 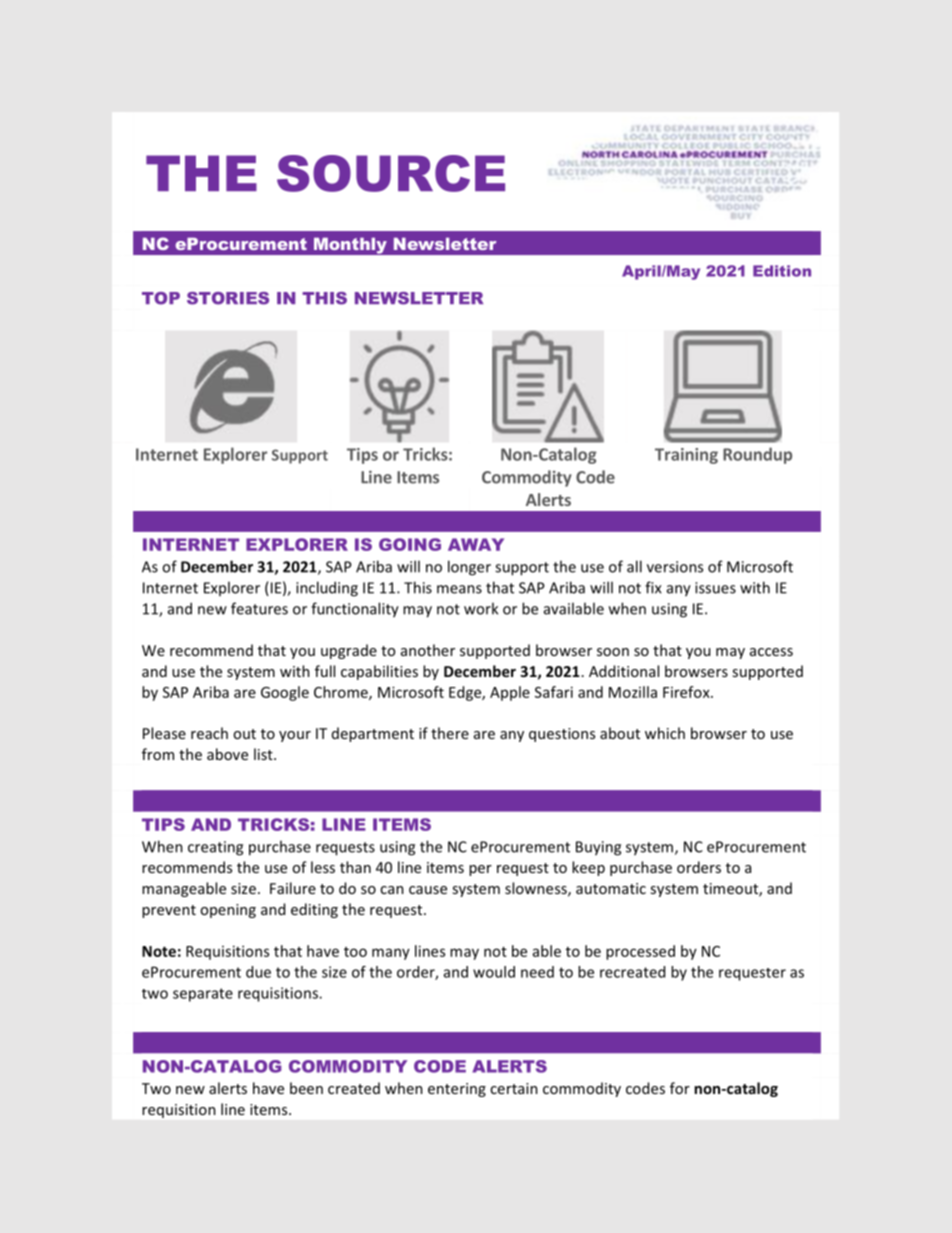 What do you see at coordinates (228, 298) in the image?
I see `STORIES` at bounding box center [228, 298].
